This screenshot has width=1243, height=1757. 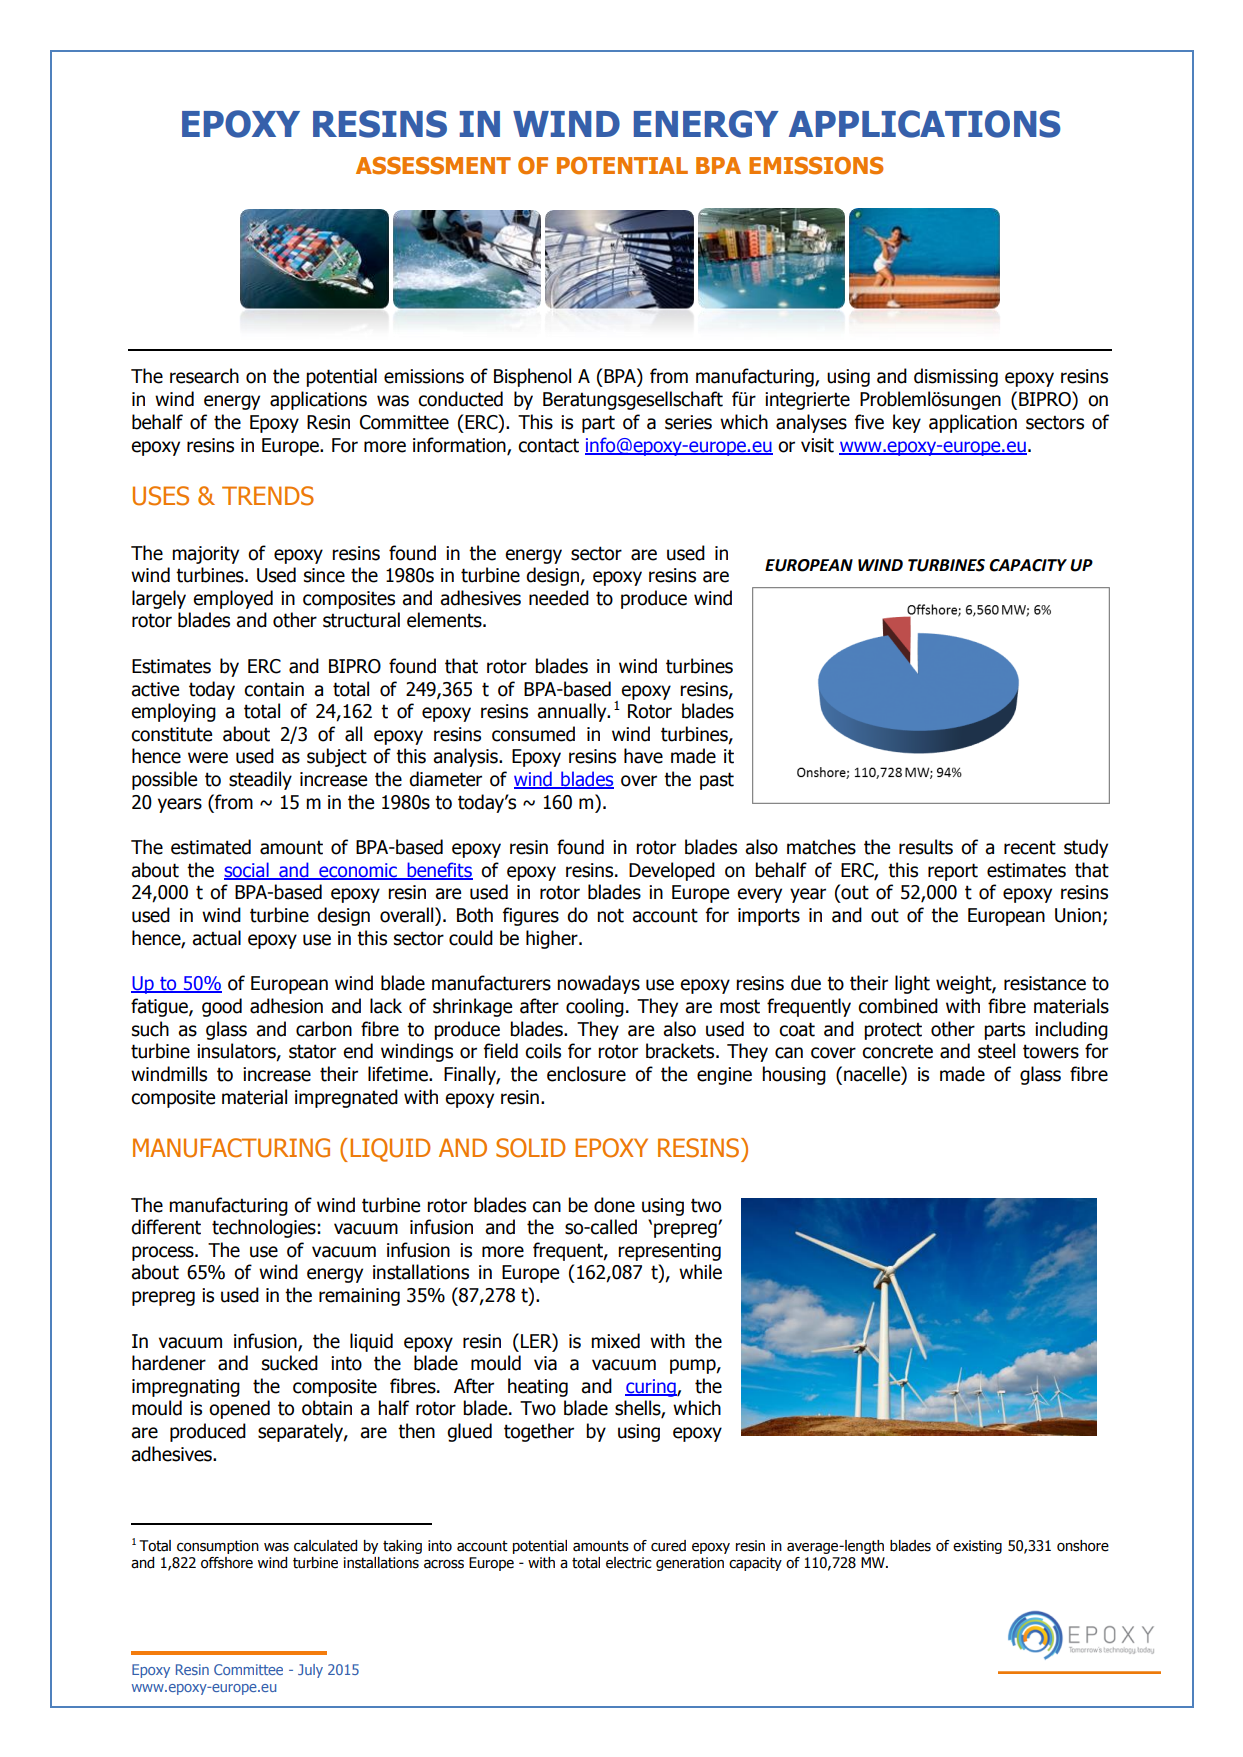 I want to click on done, so click(x=614, y=1205).
